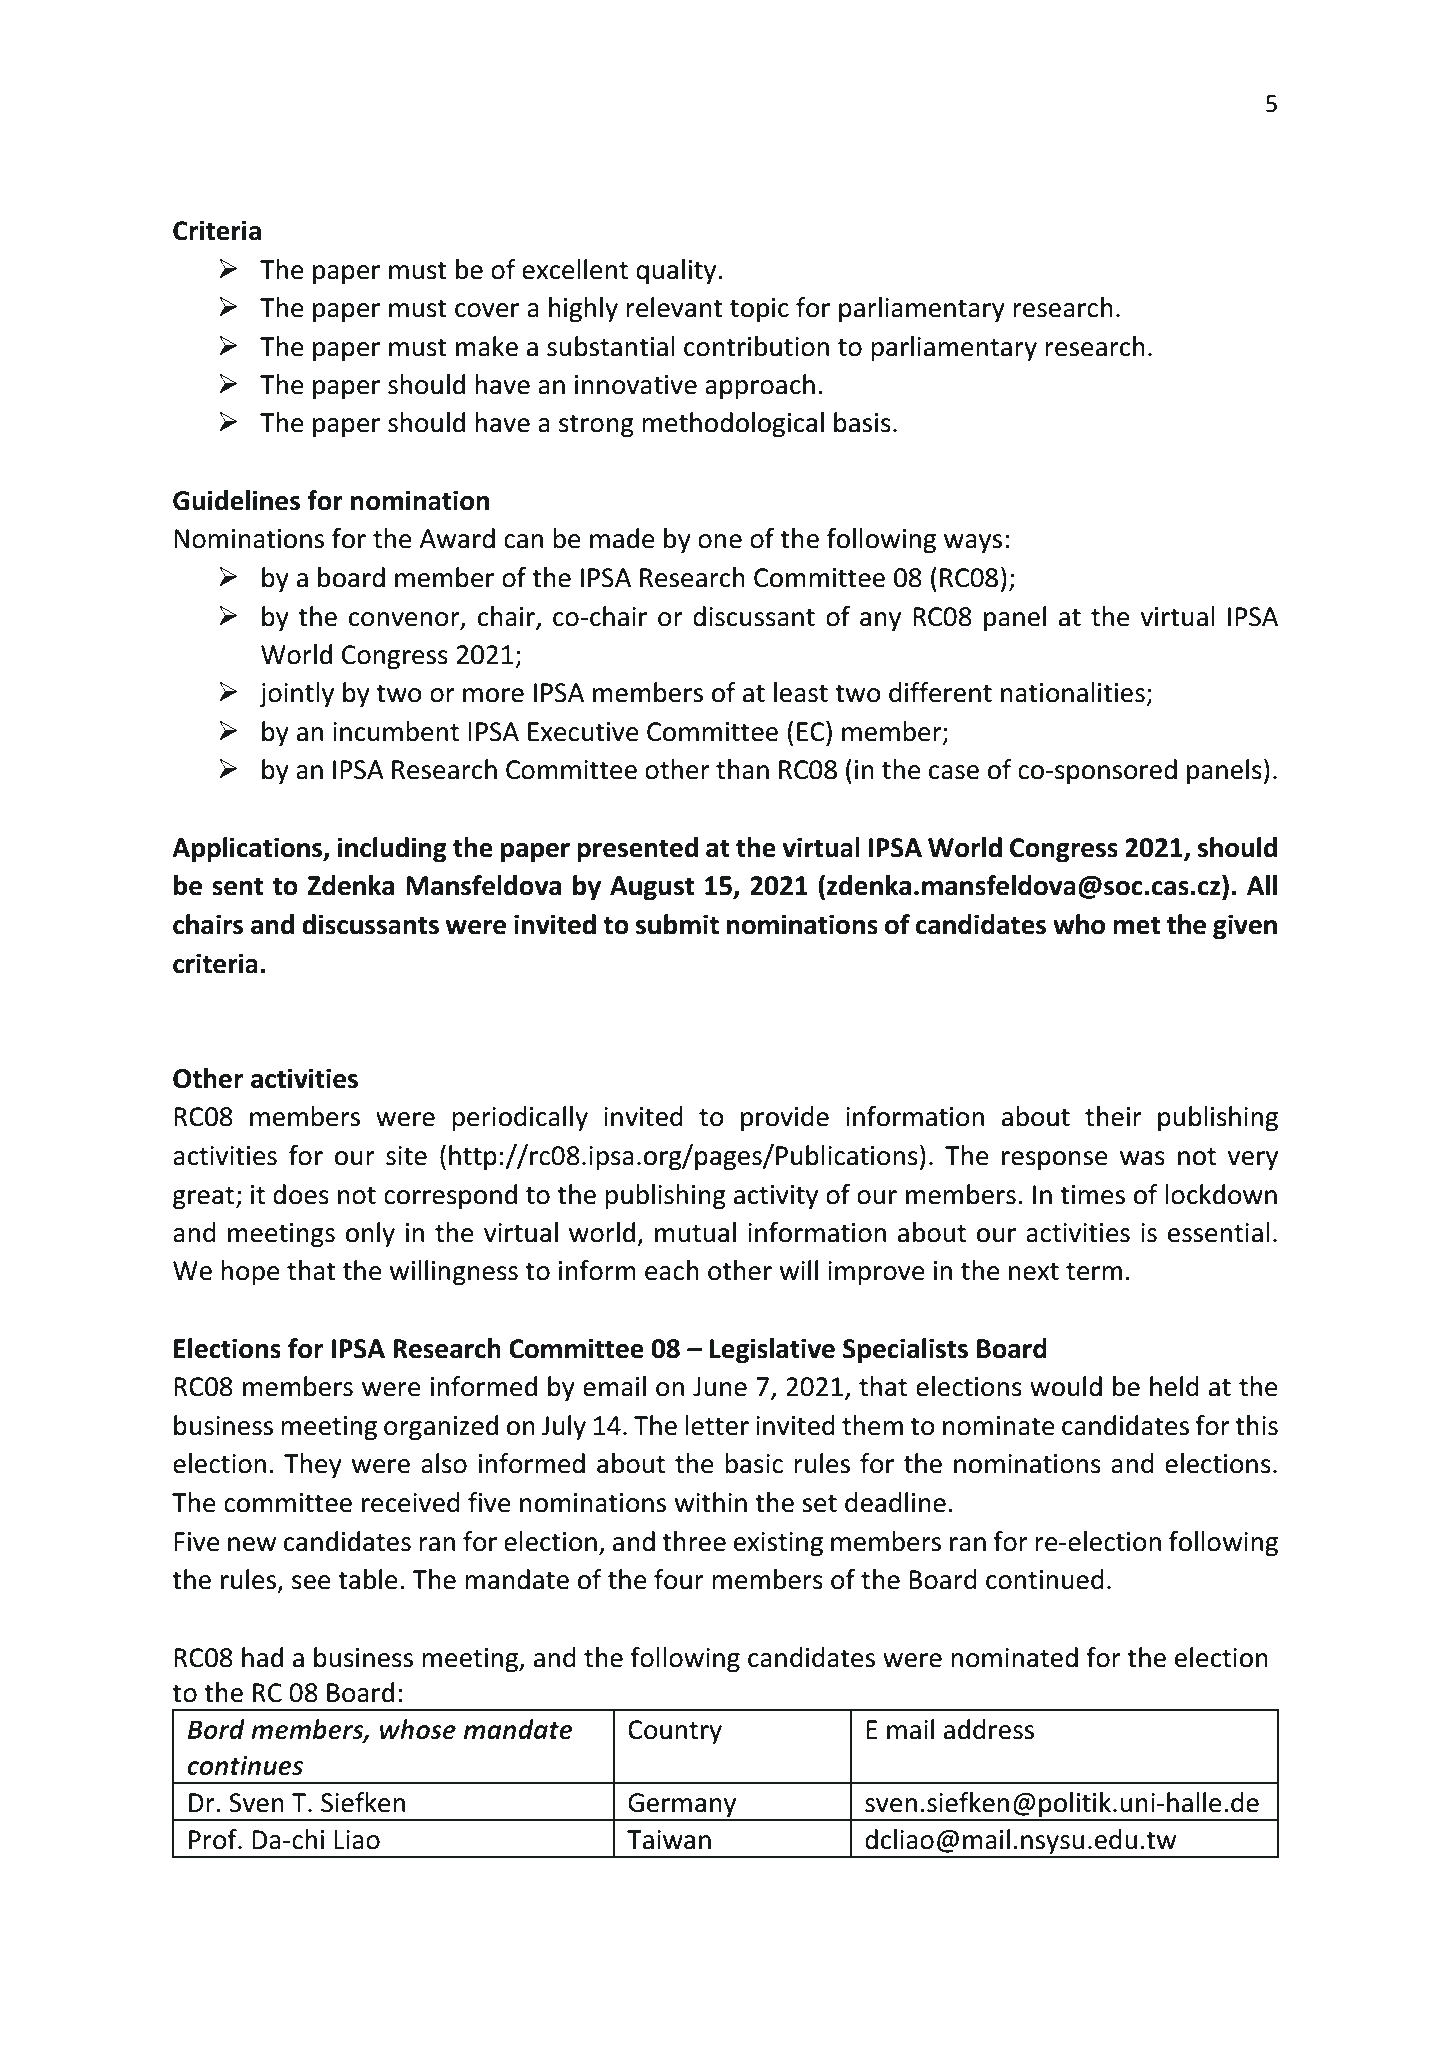 The width and height of the screenshot is (1451, 2053). Describe the element at coordinates (406, 1156) in the screenshot. I see `site` at that location.
